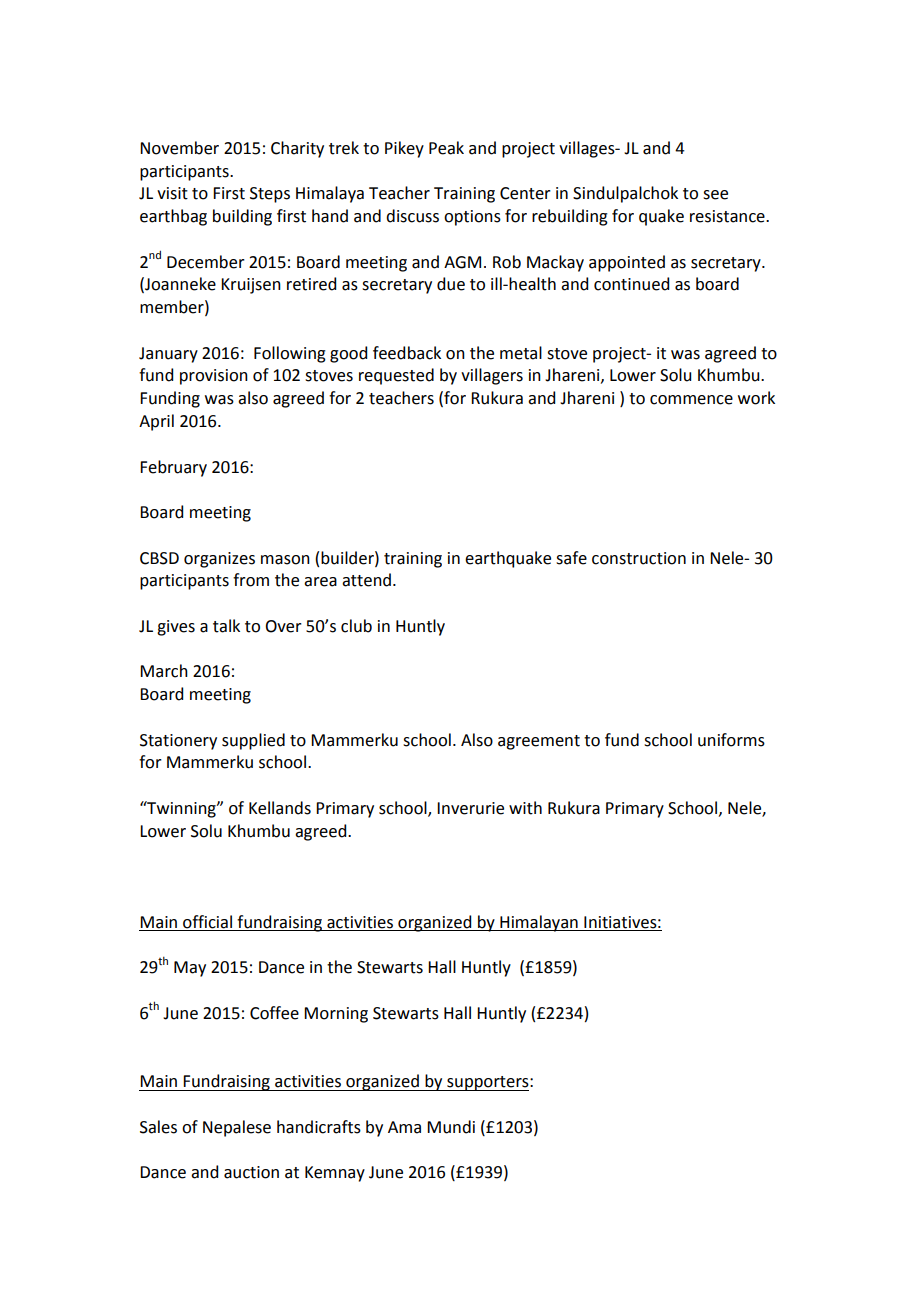  What do you see at coordinates (356, 626) in the screenshot?
I see `club` at bounding box center [356, 626].
